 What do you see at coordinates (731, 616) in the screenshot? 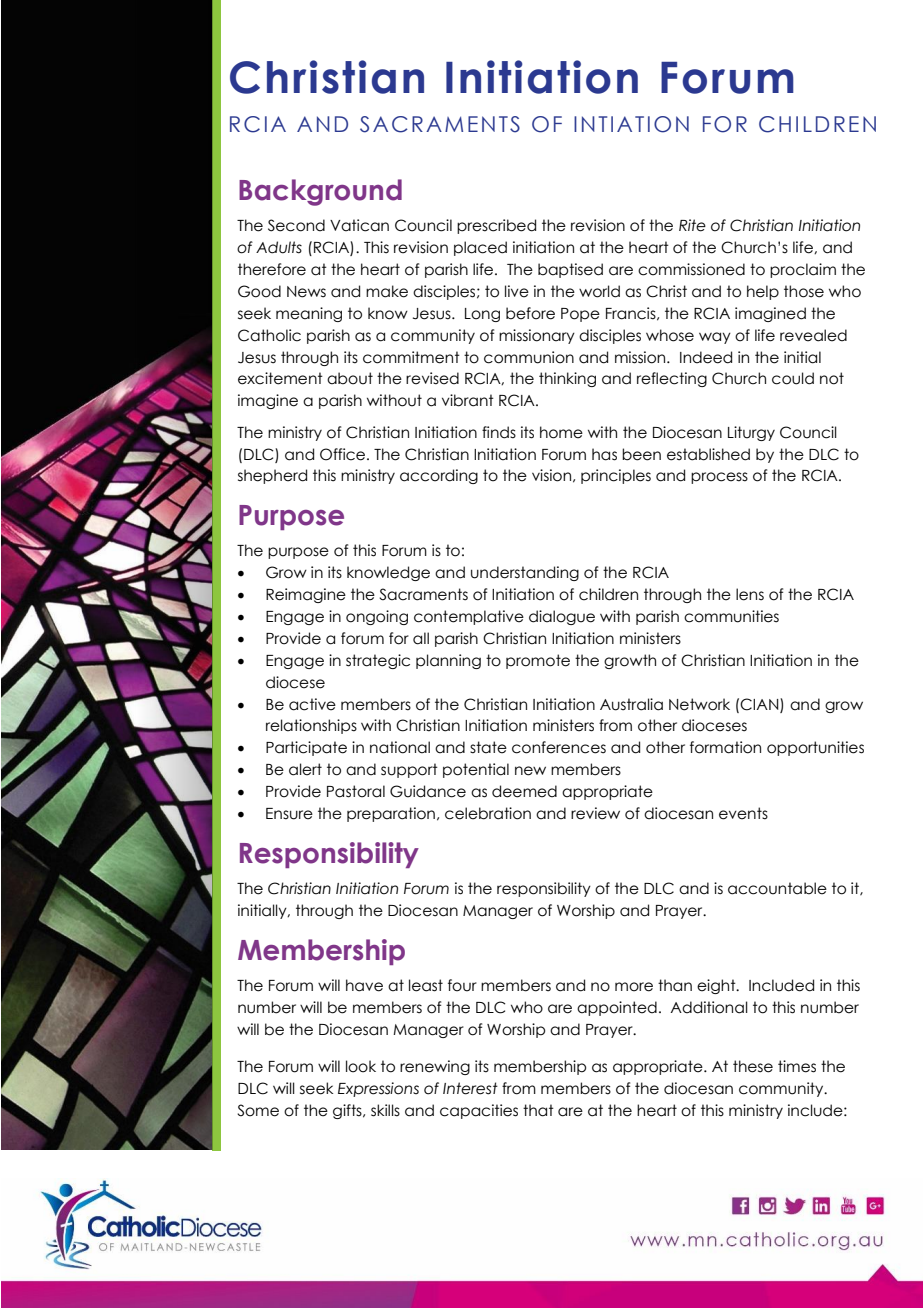
I see `communities` at bounding box center [731, 616].
